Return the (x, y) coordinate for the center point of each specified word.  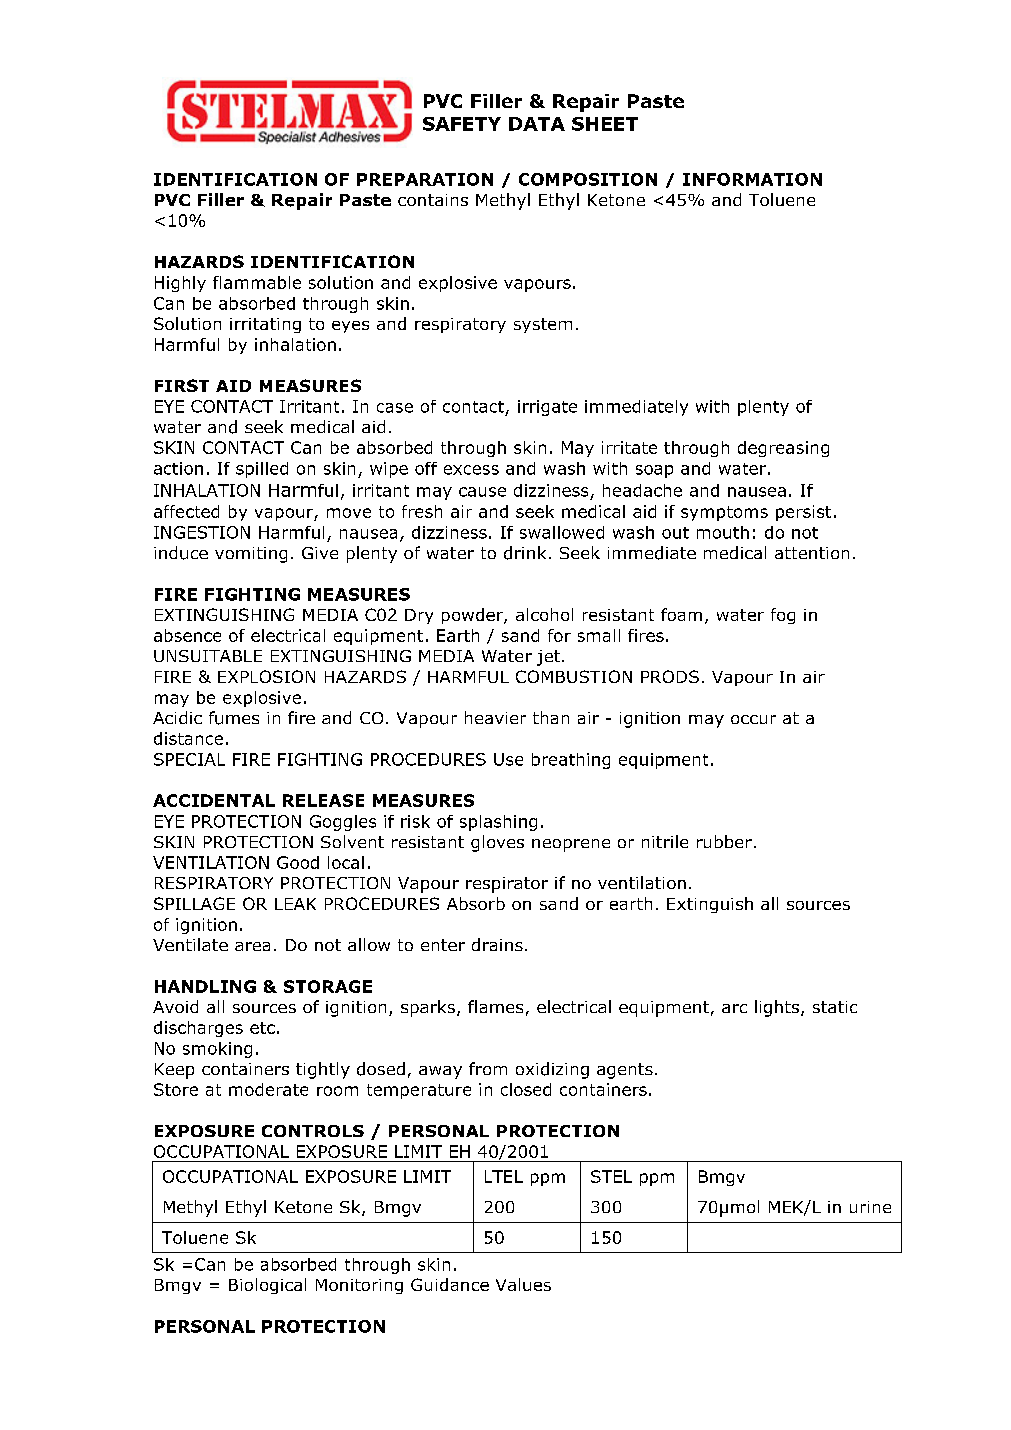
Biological (267, 1286)
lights (778, 1008)
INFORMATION (752, 179)
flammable (257, 282)
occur (753, 719)
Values (523, 1284)
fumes (234, 718)
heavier (495, 717)
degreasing (783, 449)
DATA (537, 124)
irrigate (547, 408)
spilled (262, 470)
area (252, 946)
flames (495, 1006)
